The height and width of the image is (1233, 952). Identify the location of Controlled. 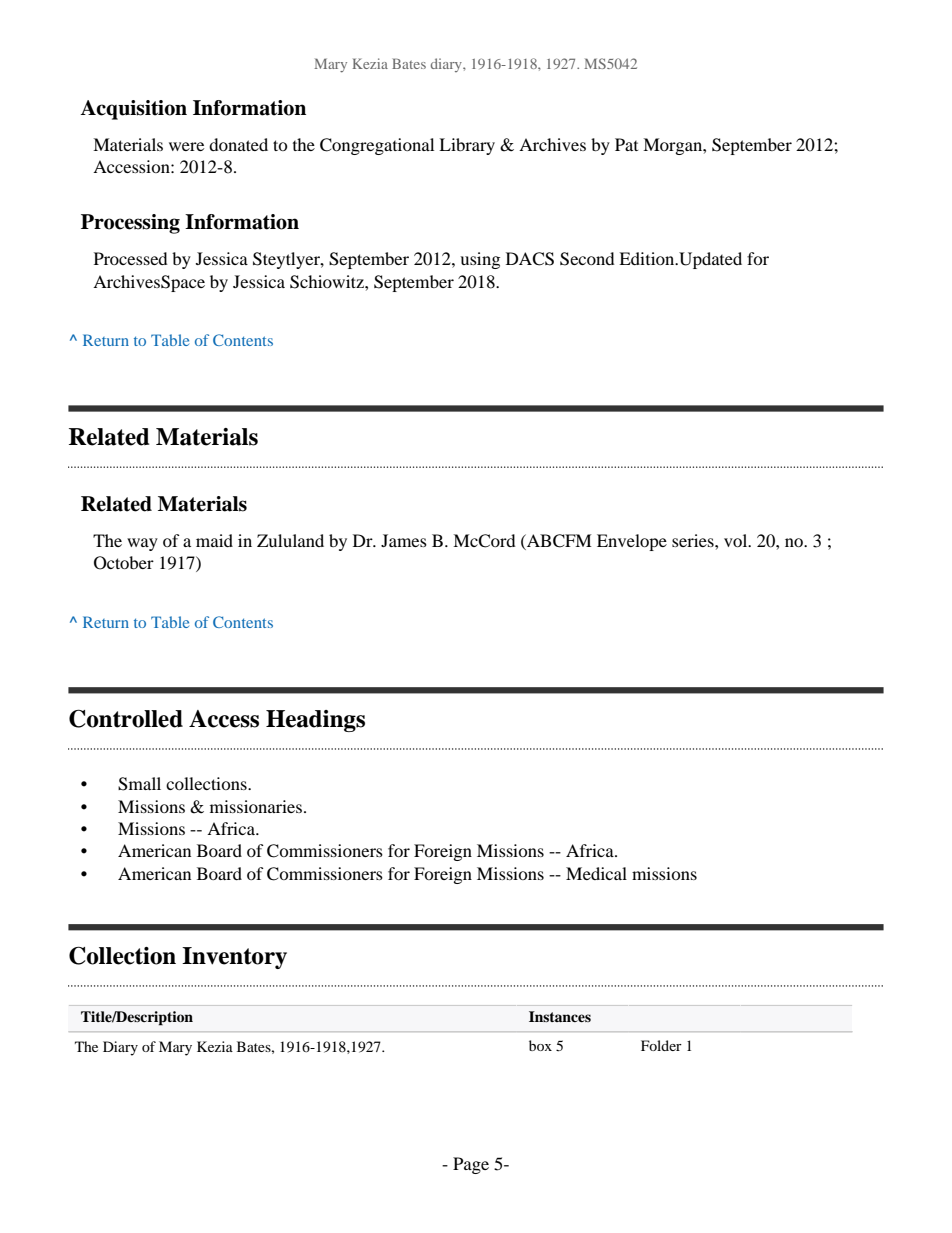
(126, 718).
